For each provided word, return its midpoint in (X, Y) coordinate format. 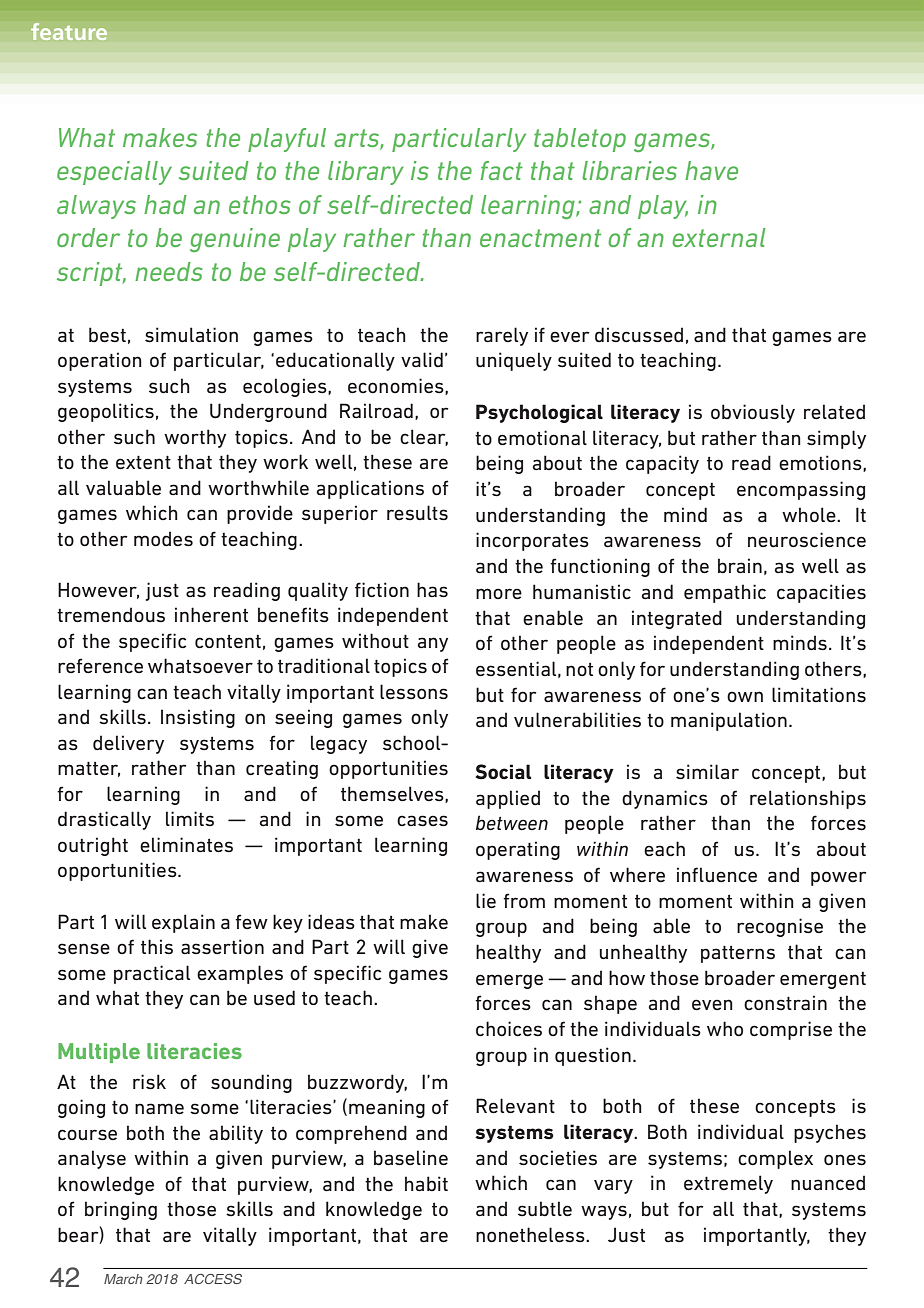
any (433, 644)
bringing (121, 1210)
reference (100, 666)
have (711, 170)
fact (502, 170)
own (745, 696)
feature (69, 31)
